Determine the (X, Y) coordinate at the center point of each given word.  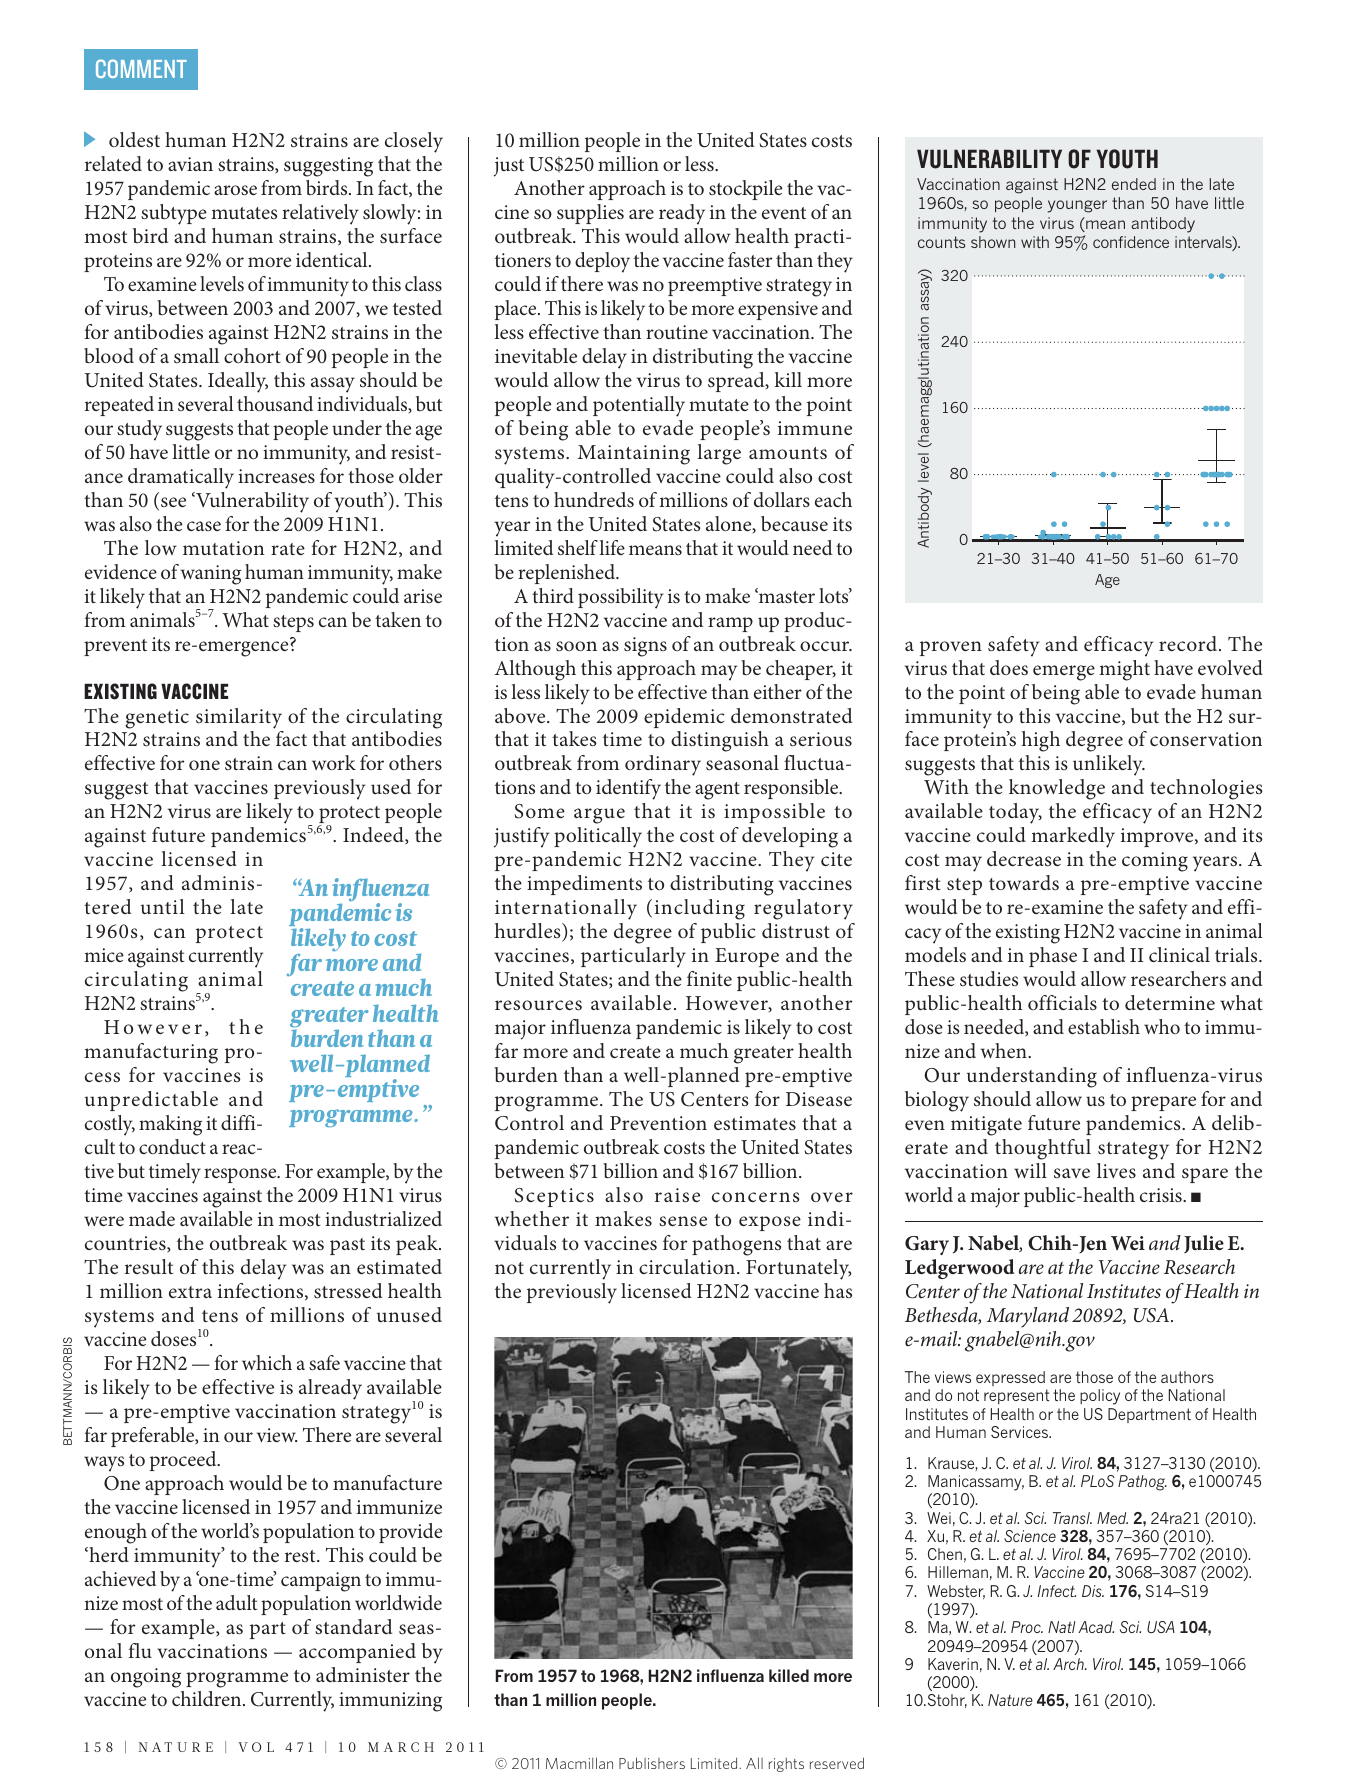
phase (1053, 957)
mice (104, 955)
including (700, 909)
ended (1134, 184)
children (208, 1698)
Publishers (652, 1763)
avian (190, 164)
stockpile (745, 190)
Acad (1096, 1627)
